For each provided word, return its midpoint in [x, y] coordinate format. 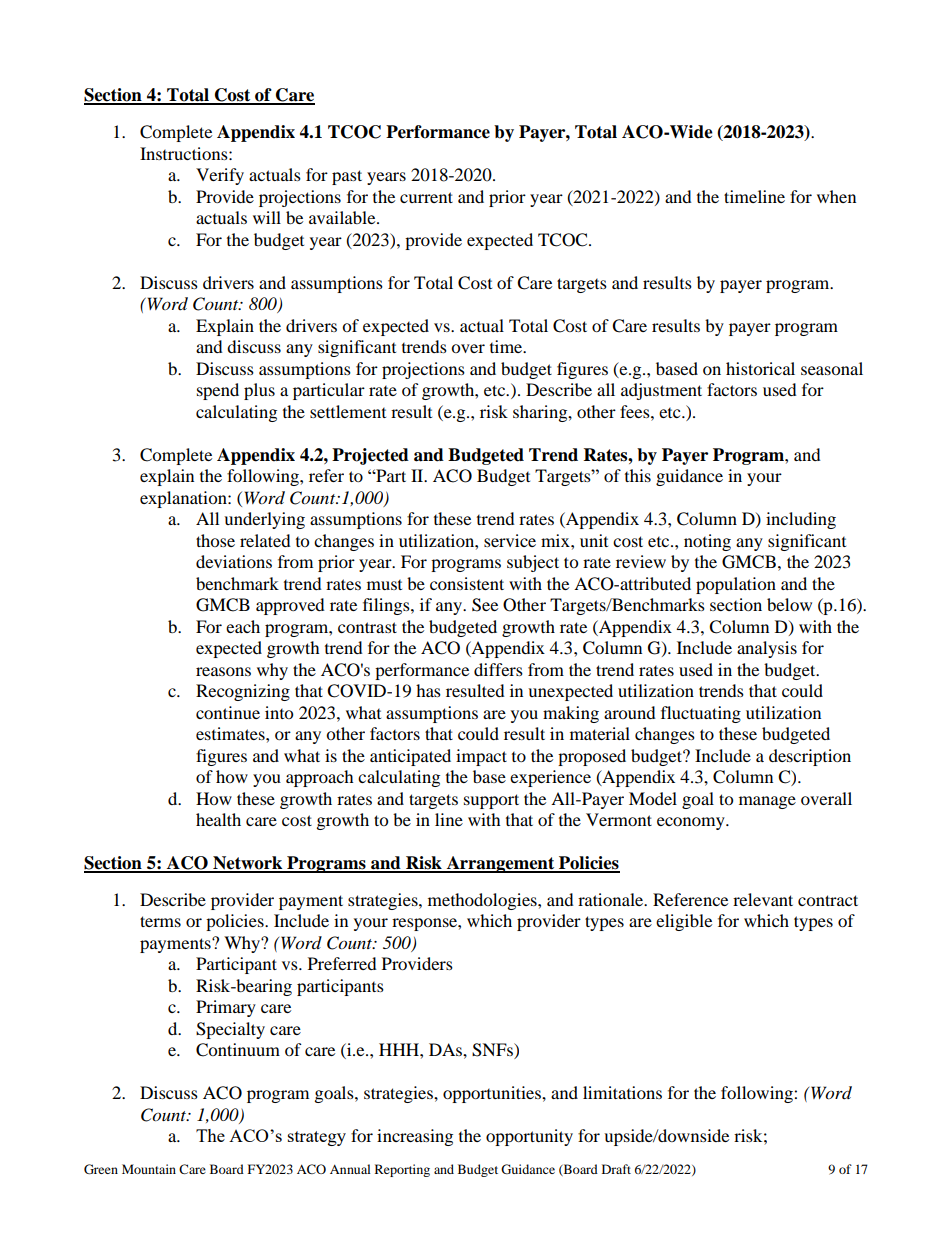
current [426, 197]
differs [498, 669]
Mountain [149, 1169]
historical [760, 368]
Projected [370, 456]
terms [160, 921]
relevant [763, 899]
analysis [767, 649]
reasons [223, 671]
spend [218, 391]
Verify [220, 176]
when [836, 196]
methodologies [483, 901]
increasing [415, 1137]
